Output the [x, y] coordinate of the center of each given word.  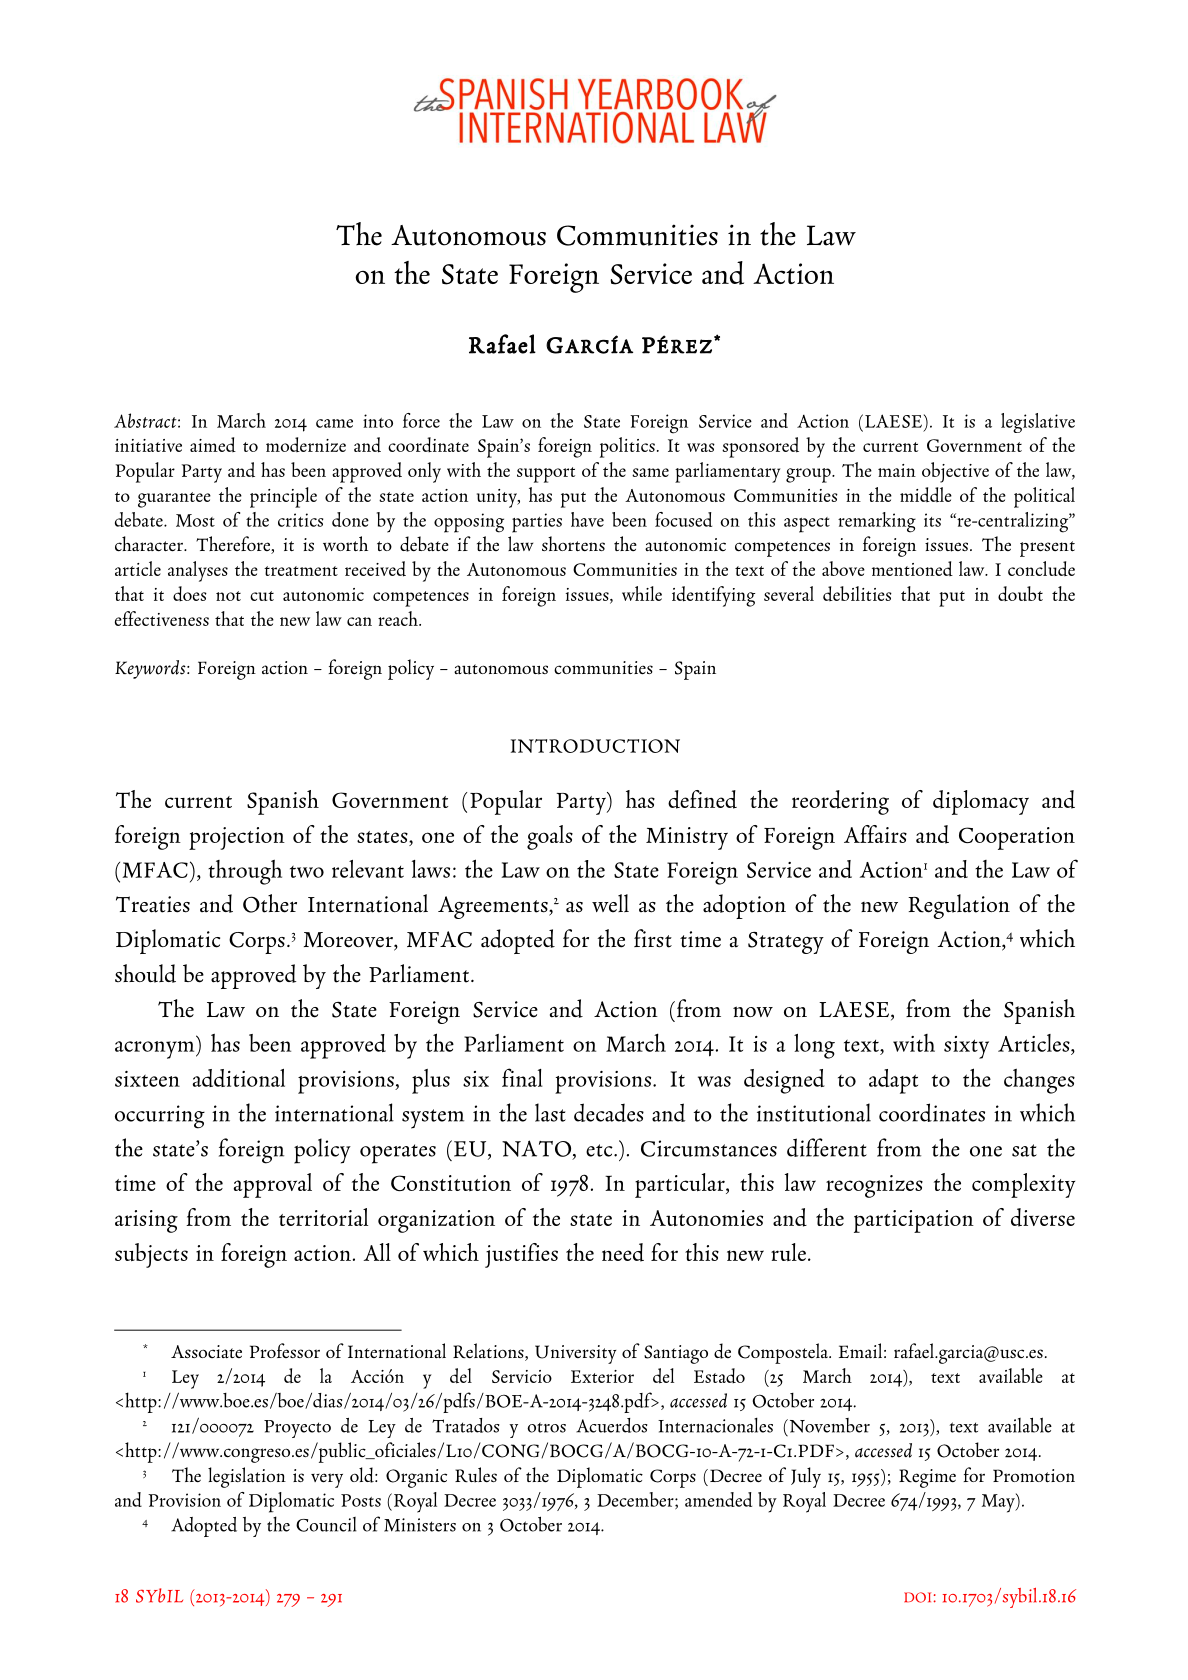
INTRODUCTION [595, 746]
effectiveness [162, 618]
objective [955, 472]
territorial [323, 1217]
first [653, 938]
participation [914, 1221]
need [623, 1252]
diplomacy [981, 802]
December [636, 1500]
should [145, 973]
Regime [927, 1478]
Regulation [959, 906]
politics [627, 447]
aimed [213, 444]
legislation [247, 1477]
